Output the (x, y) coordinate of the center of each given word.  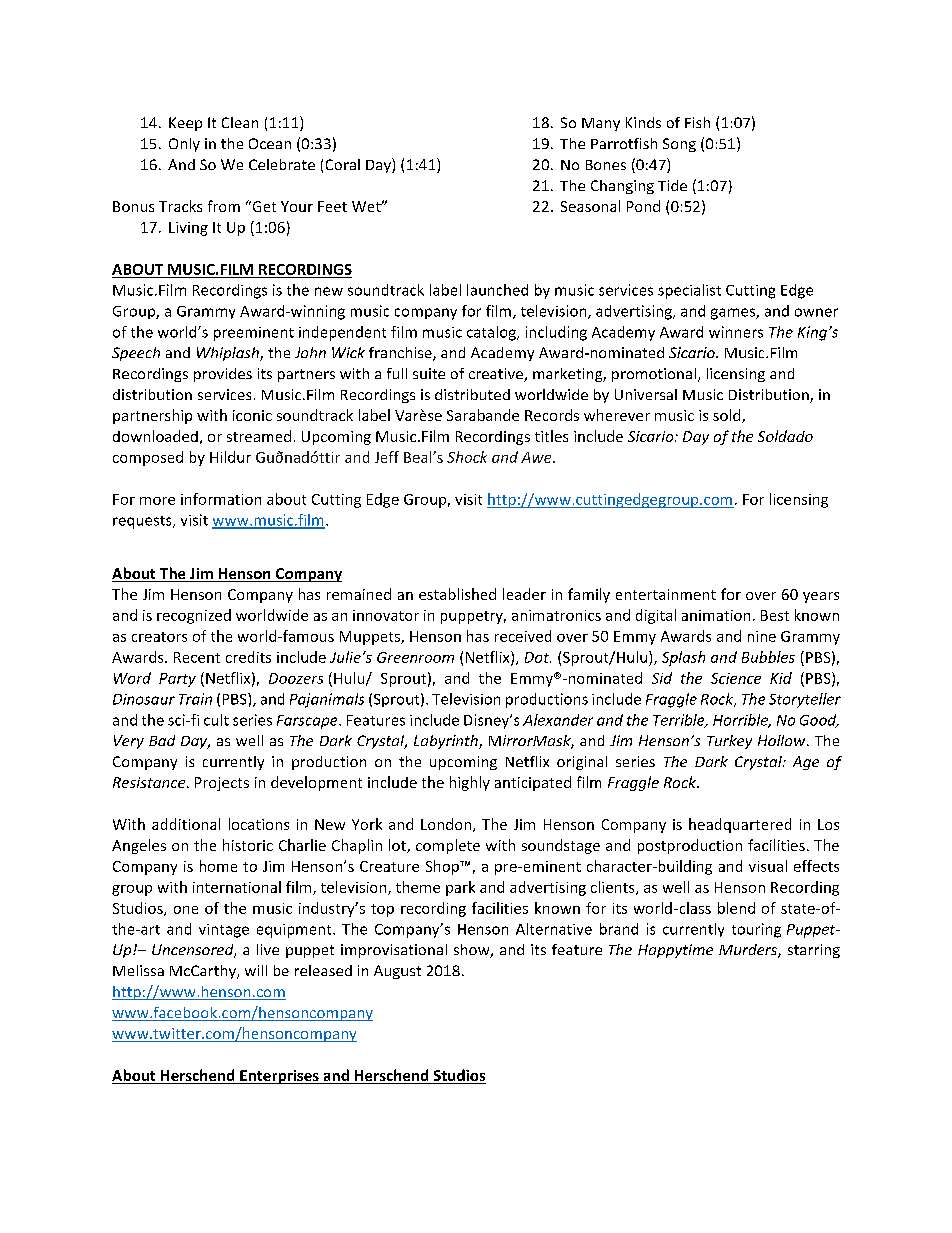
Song (679, 145)
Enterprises (279, 1077)
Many (601, 124)
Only (184, 145)
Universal (646, 394)
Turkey (729, 742)
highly (470, 783)
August (397, 972)
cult (216, 720)
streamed (259, 436)
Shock (467, 457)
